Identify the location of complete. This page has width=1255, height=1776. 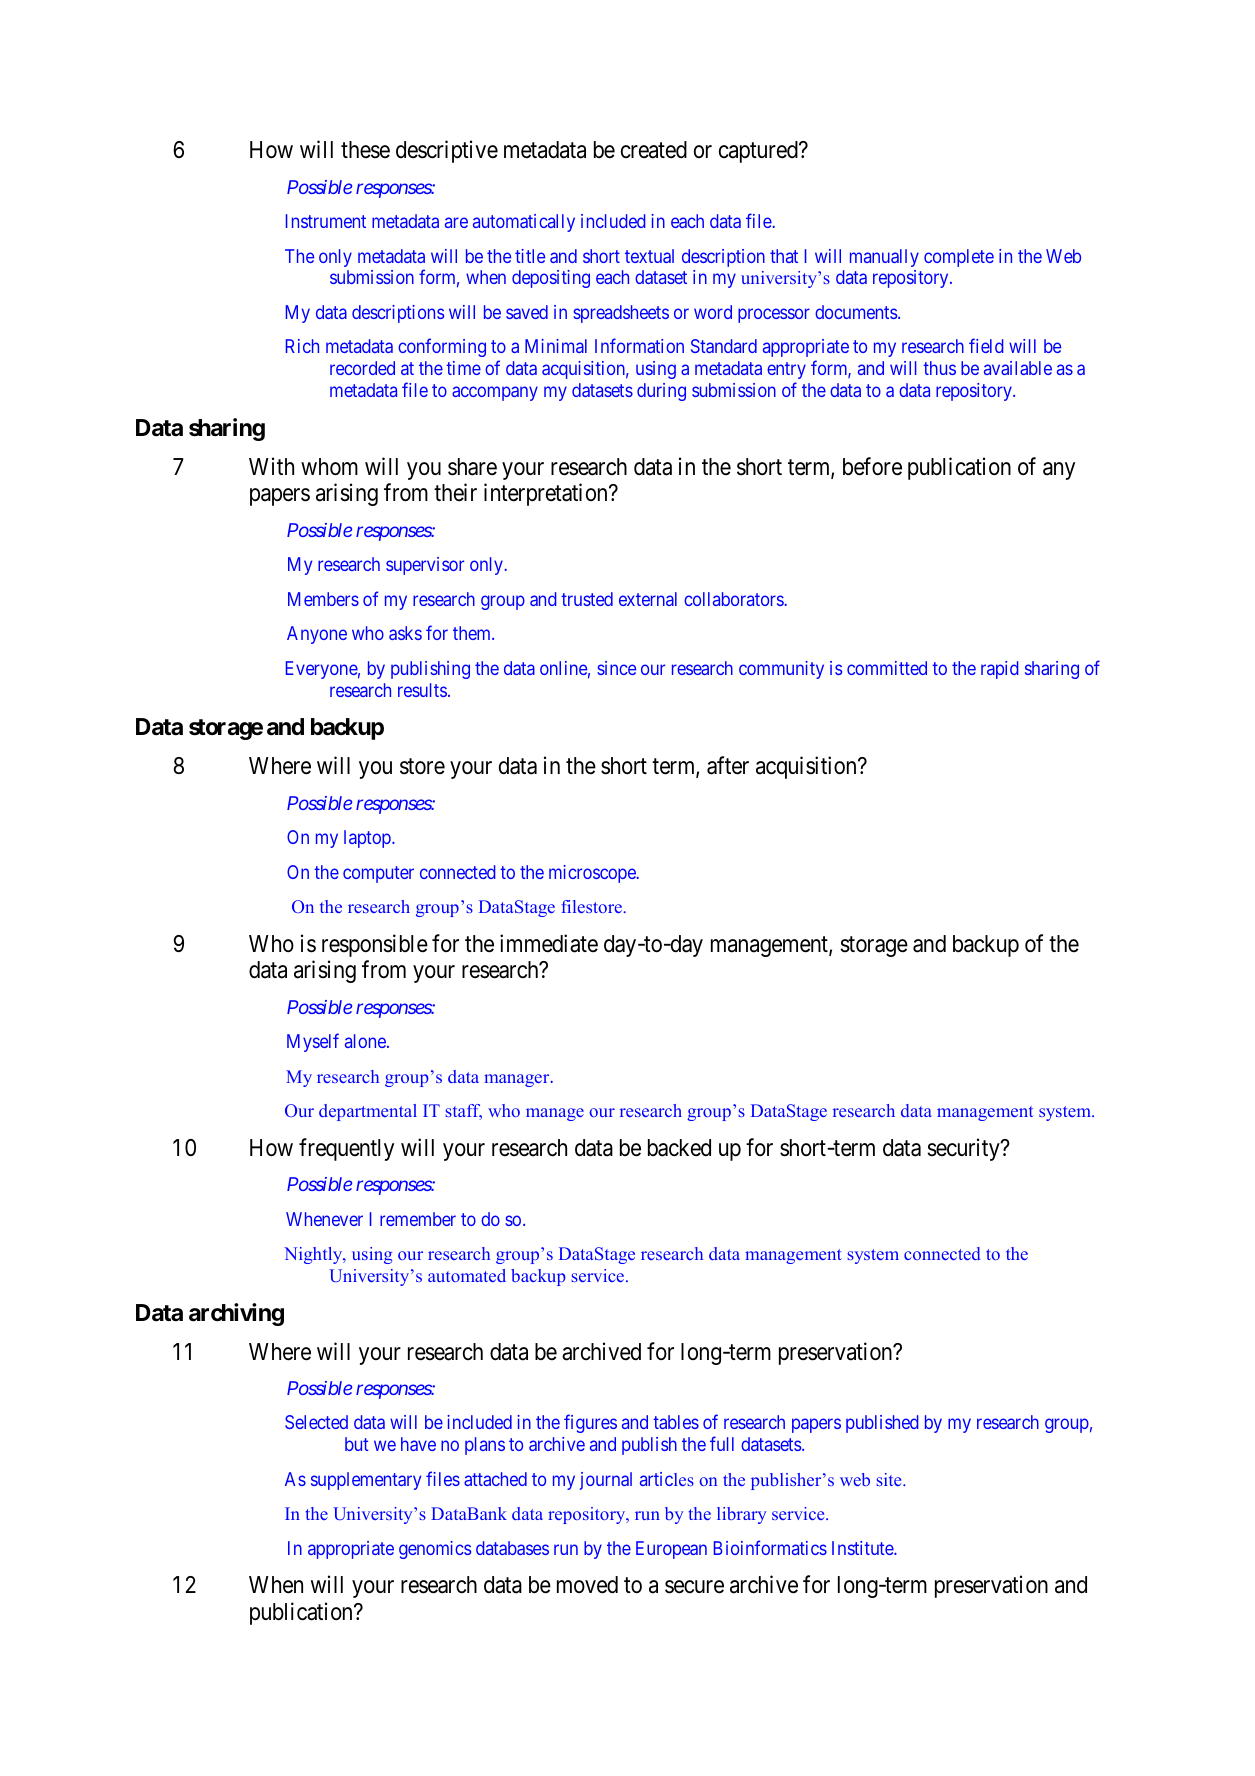
(959, 258).
